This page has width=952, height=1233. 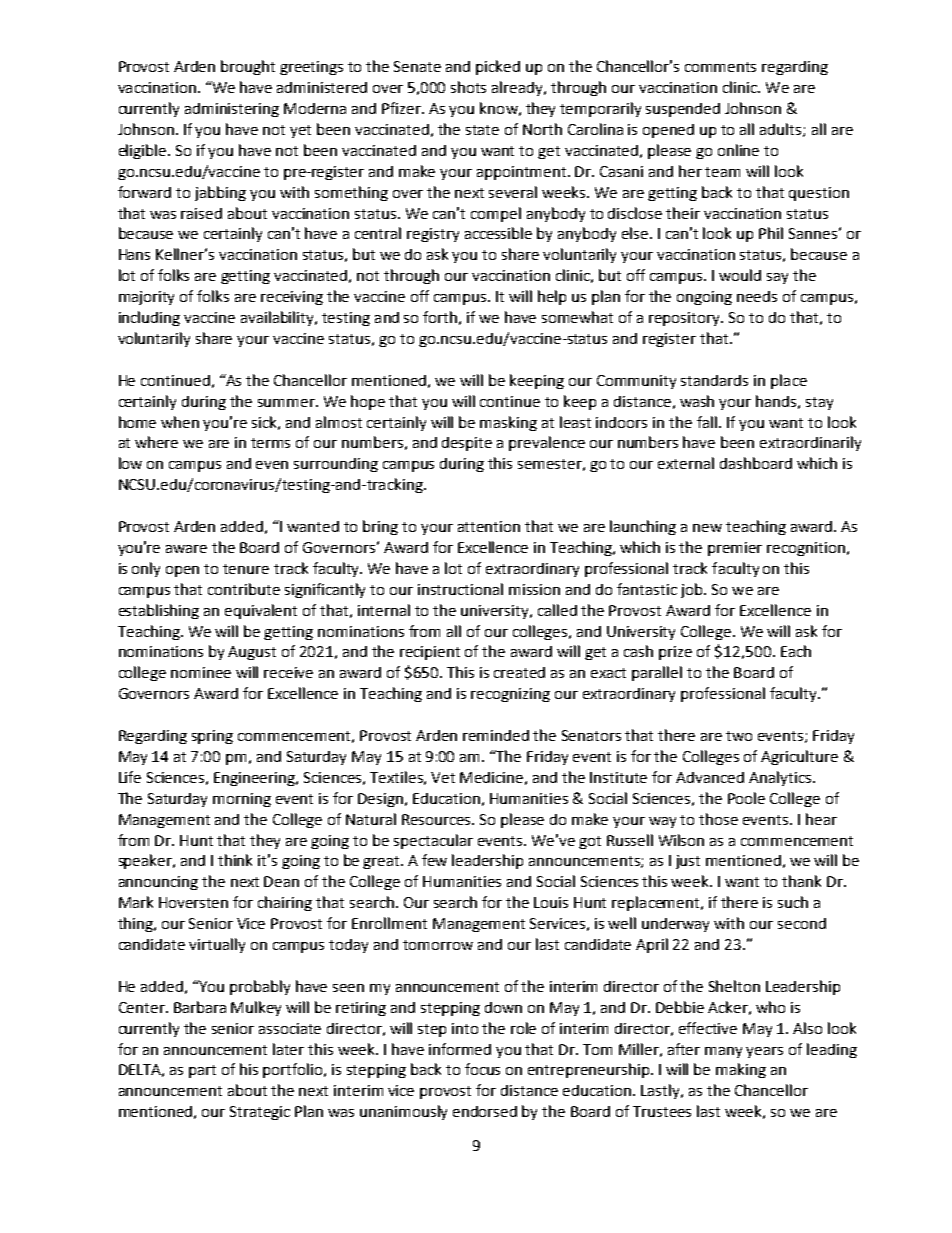 What do you see at coordinates (212, 737) in the page?
I see `spring` at bounding box center [212, 737].
